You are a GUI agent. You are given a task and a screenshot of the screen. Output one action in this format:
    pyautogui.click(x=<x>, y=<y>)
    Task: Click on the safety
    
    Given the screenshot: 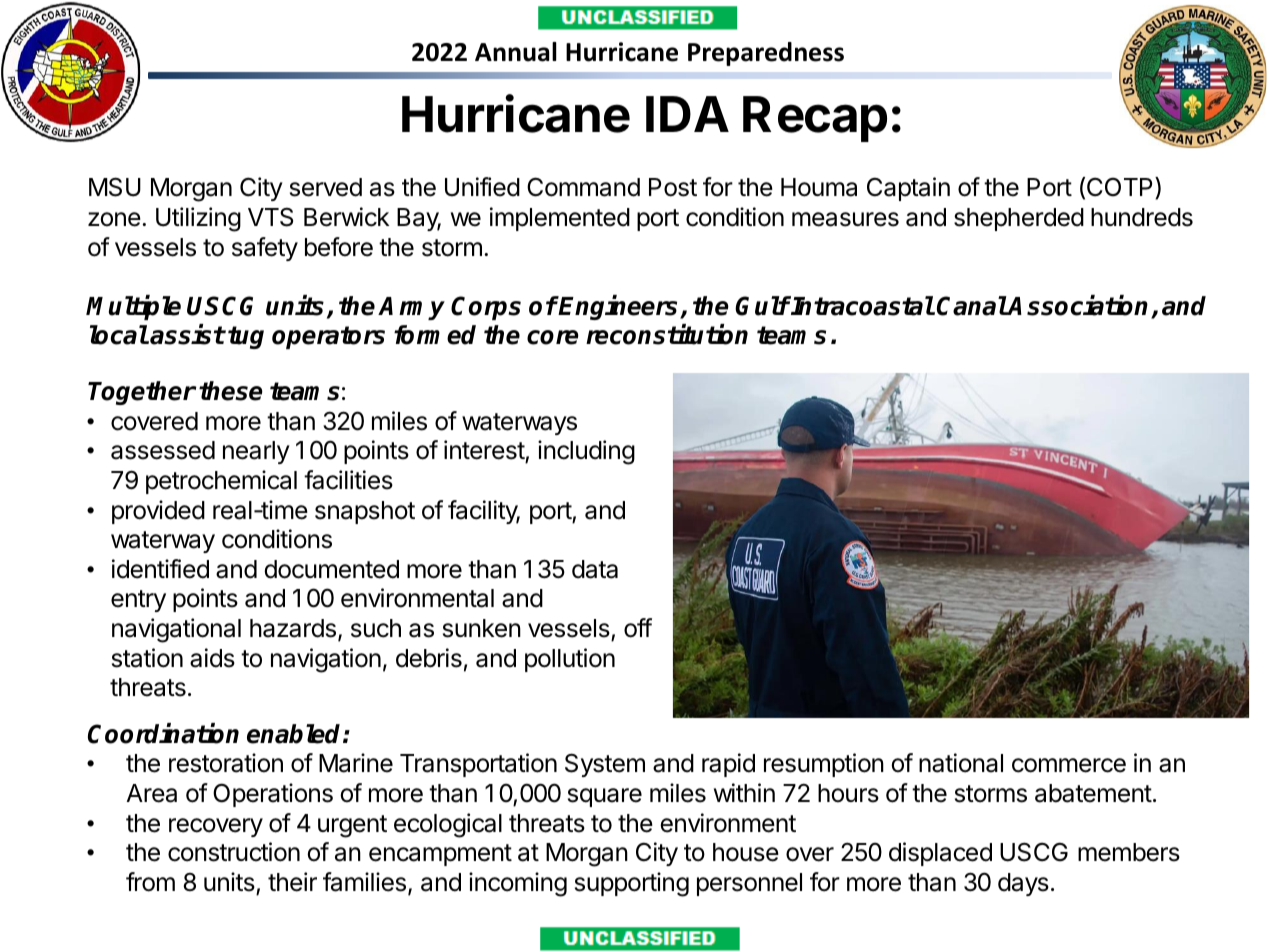 What is the action you would take?
    pyautogui.click(x=265, y=249)
